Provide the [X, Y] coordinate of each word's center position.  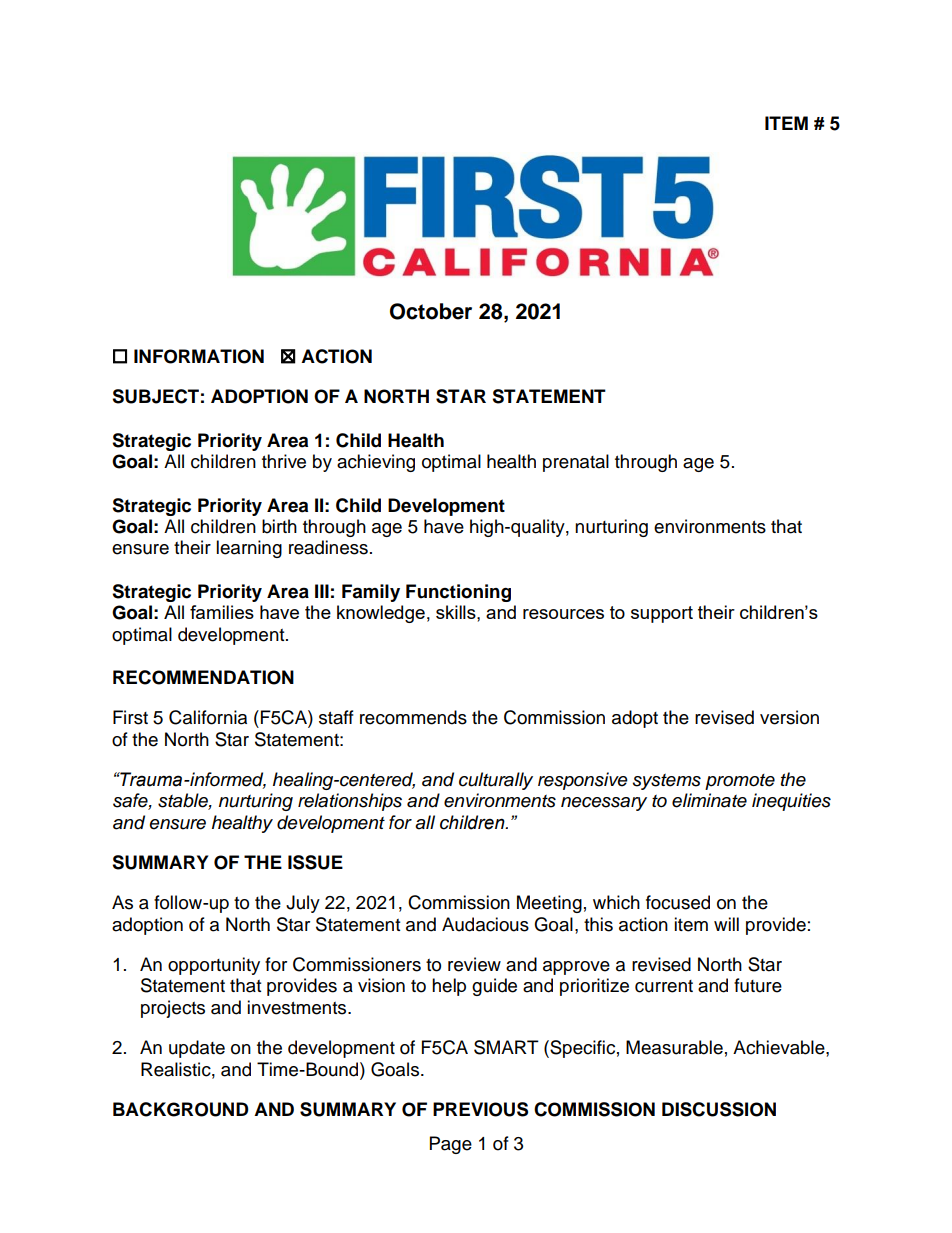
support [662, 614]
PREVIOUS [480, 1109]
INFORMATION [199, 356]
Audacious [485, 924]
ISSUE [315, 862]
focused [678, 902]
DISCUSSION [719, 1109]
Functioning [458, 593]
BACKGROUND [181, 1109]
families [222, 612]
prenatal [576, 463]
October [431, 311]
